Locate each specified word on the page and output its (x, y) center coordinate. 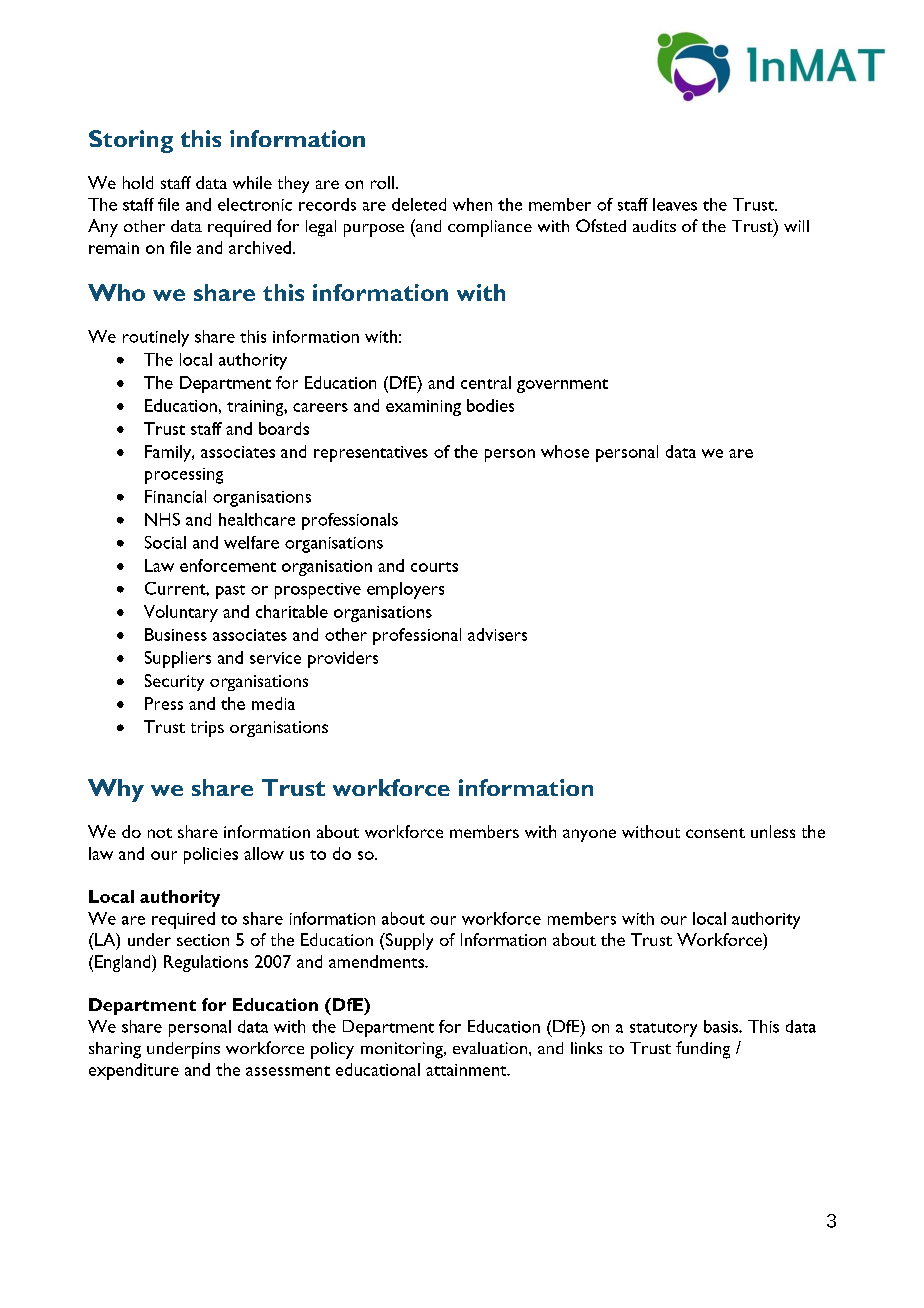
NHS (162, 519)
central (486, 382)
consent (715, 833)
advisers (497, 634)
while (252, 182)
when (472, 204)
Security (174, 682)
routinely (156, 338)
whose (565, 451)
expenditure (134, 1071)
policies (211, 855)
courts (434, 567)
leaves (675, 204)
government (562, 386)
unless (773, 831)
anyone (589, 835)
